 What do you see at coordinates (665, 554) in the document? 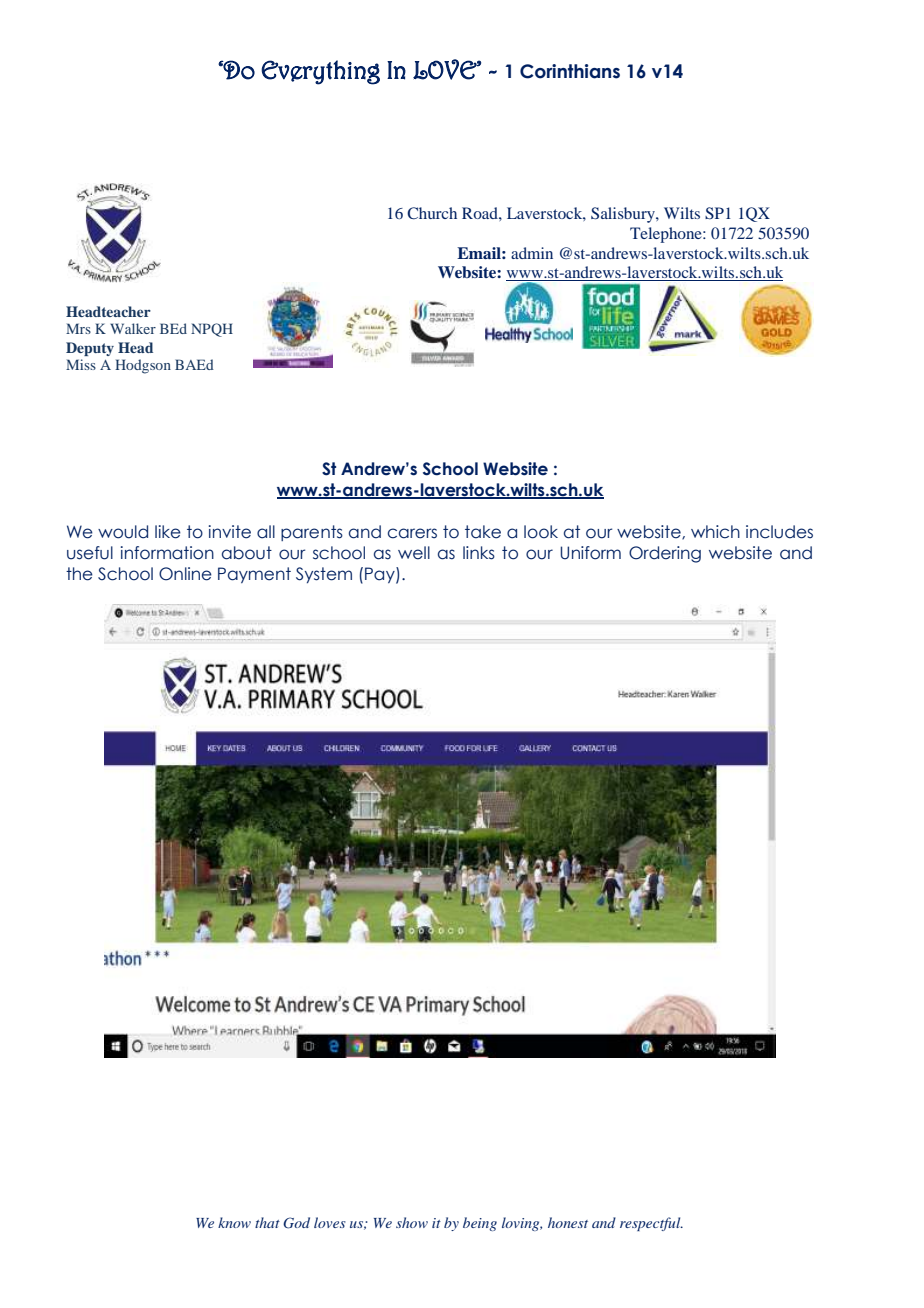
I see `Ordering` at bounding box center [665, 554].
